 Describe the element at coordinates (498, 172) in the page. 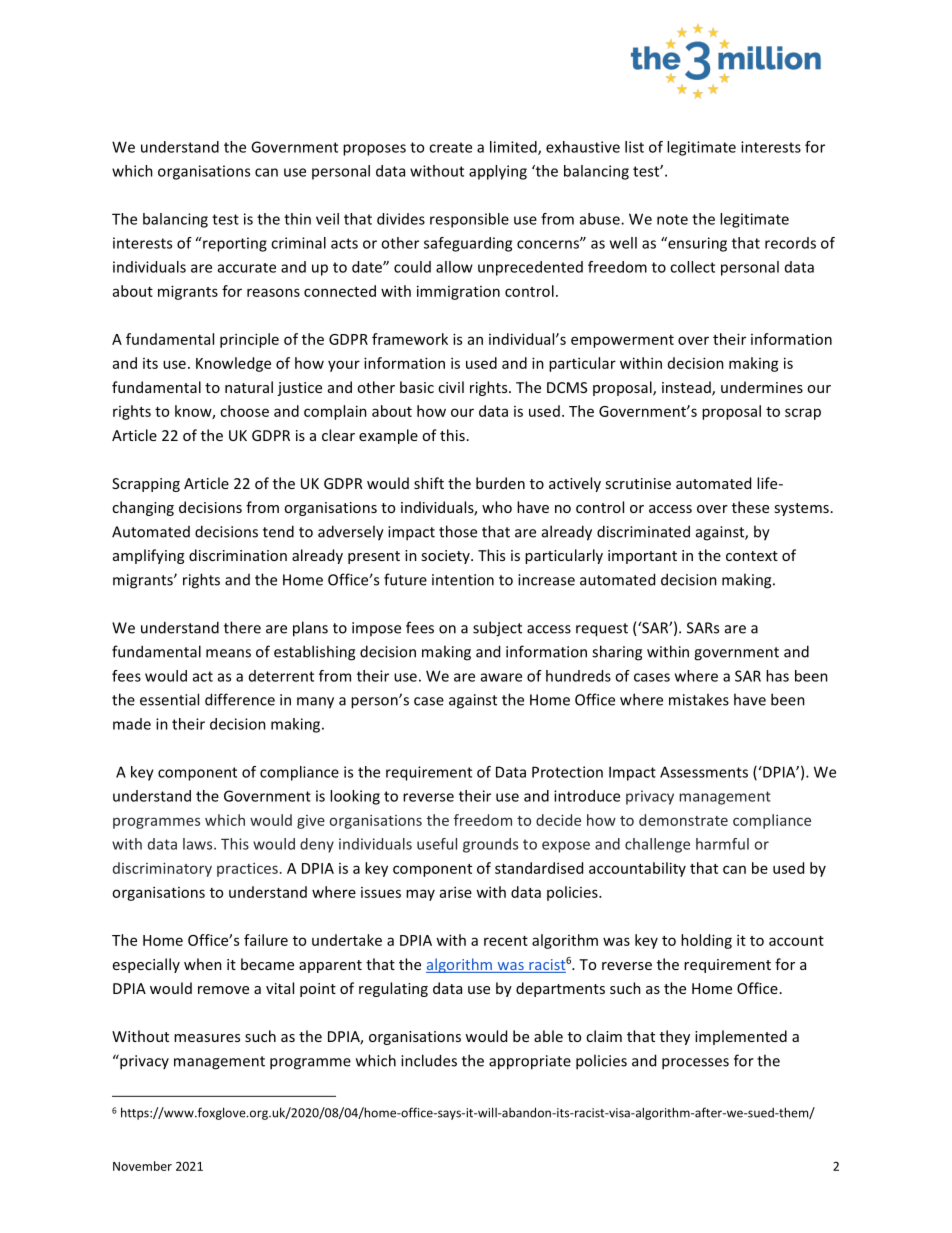

I see `applying` at that location.
